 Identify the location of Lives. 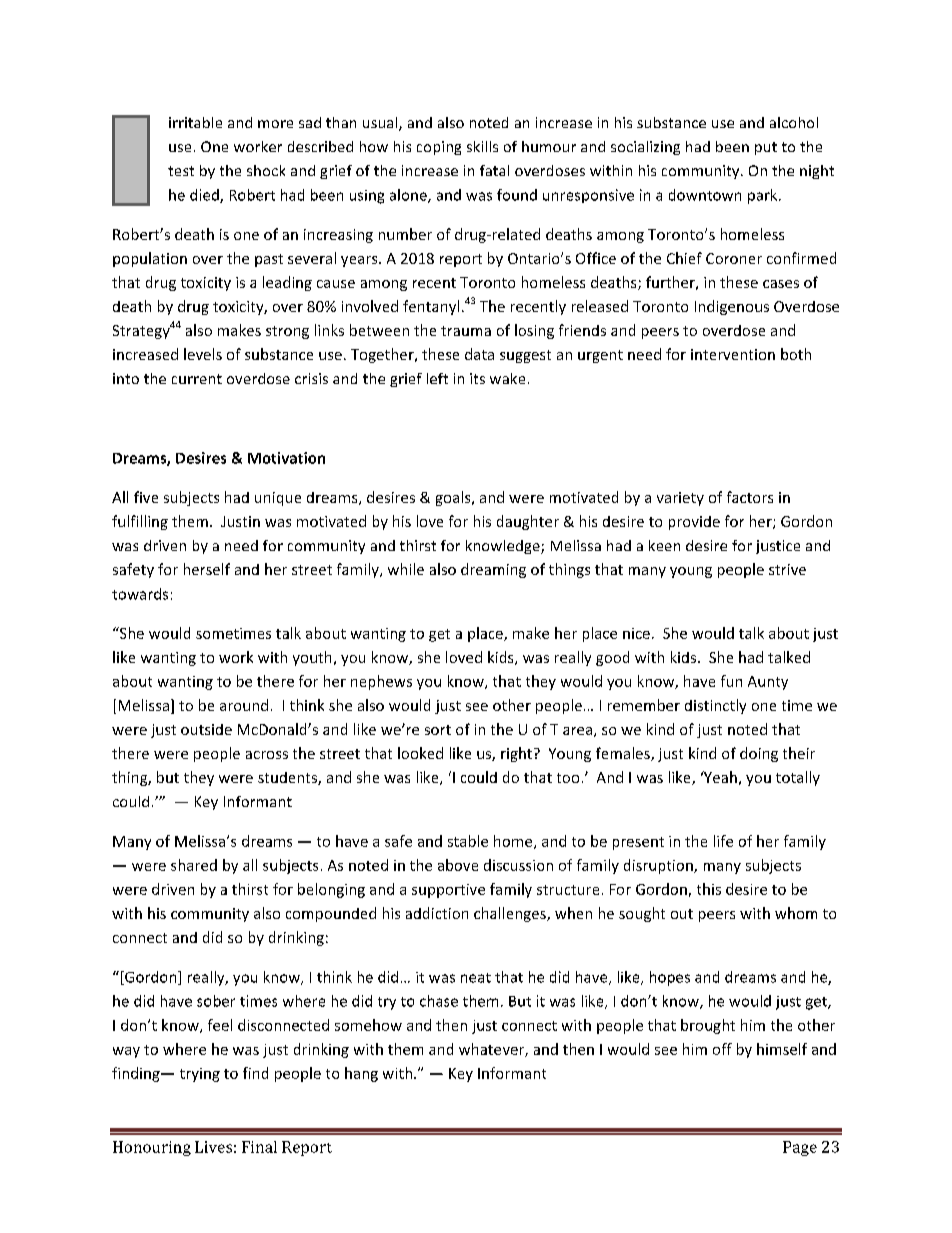
(213, 1147).
